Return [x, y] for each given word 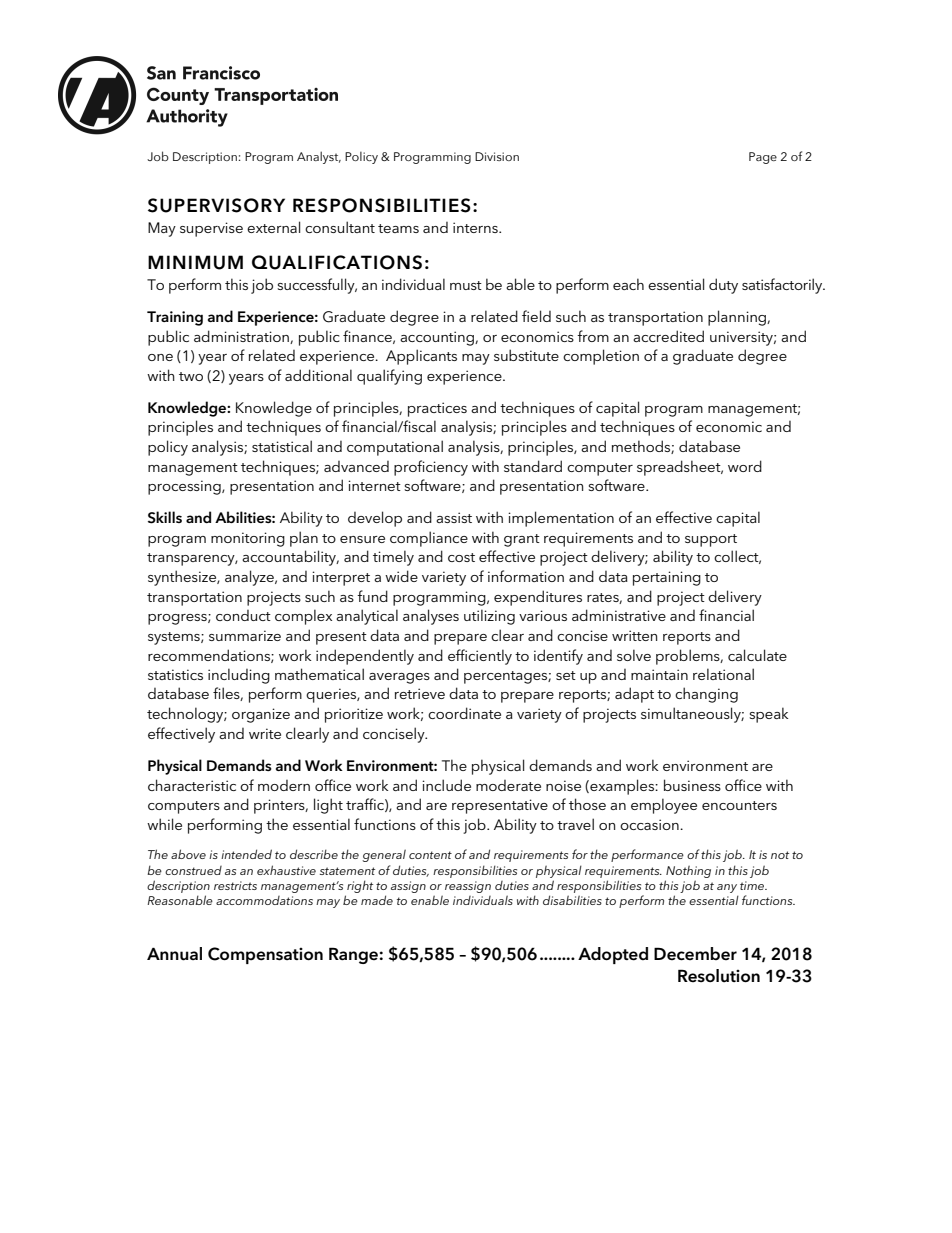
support [711, 540]
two [191, 376]
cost [461, 557]
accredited [668, 336]
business [692, 785]
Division [497, 156]
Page [763, 158]
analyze [250, 578]
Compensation [265, 955]
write [265, 733]
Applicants [421, 357]
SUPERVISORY [216, 205]
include [446, 785]
